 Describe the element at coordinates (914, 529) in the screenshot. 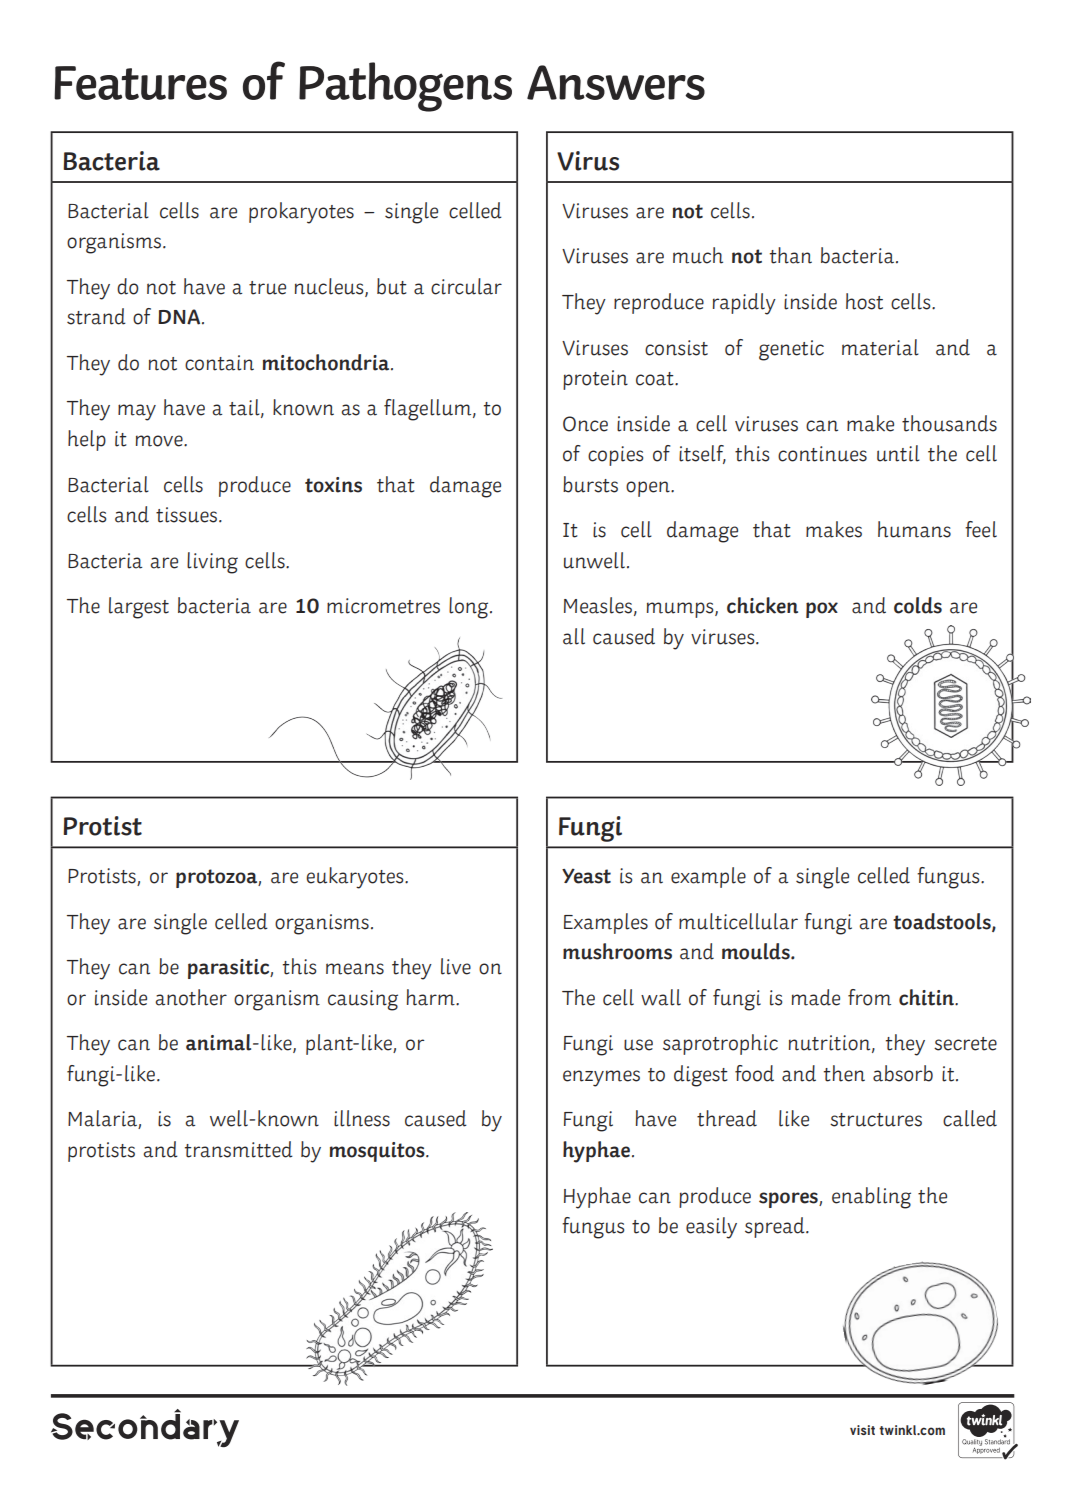

I see `humans` at that location.
